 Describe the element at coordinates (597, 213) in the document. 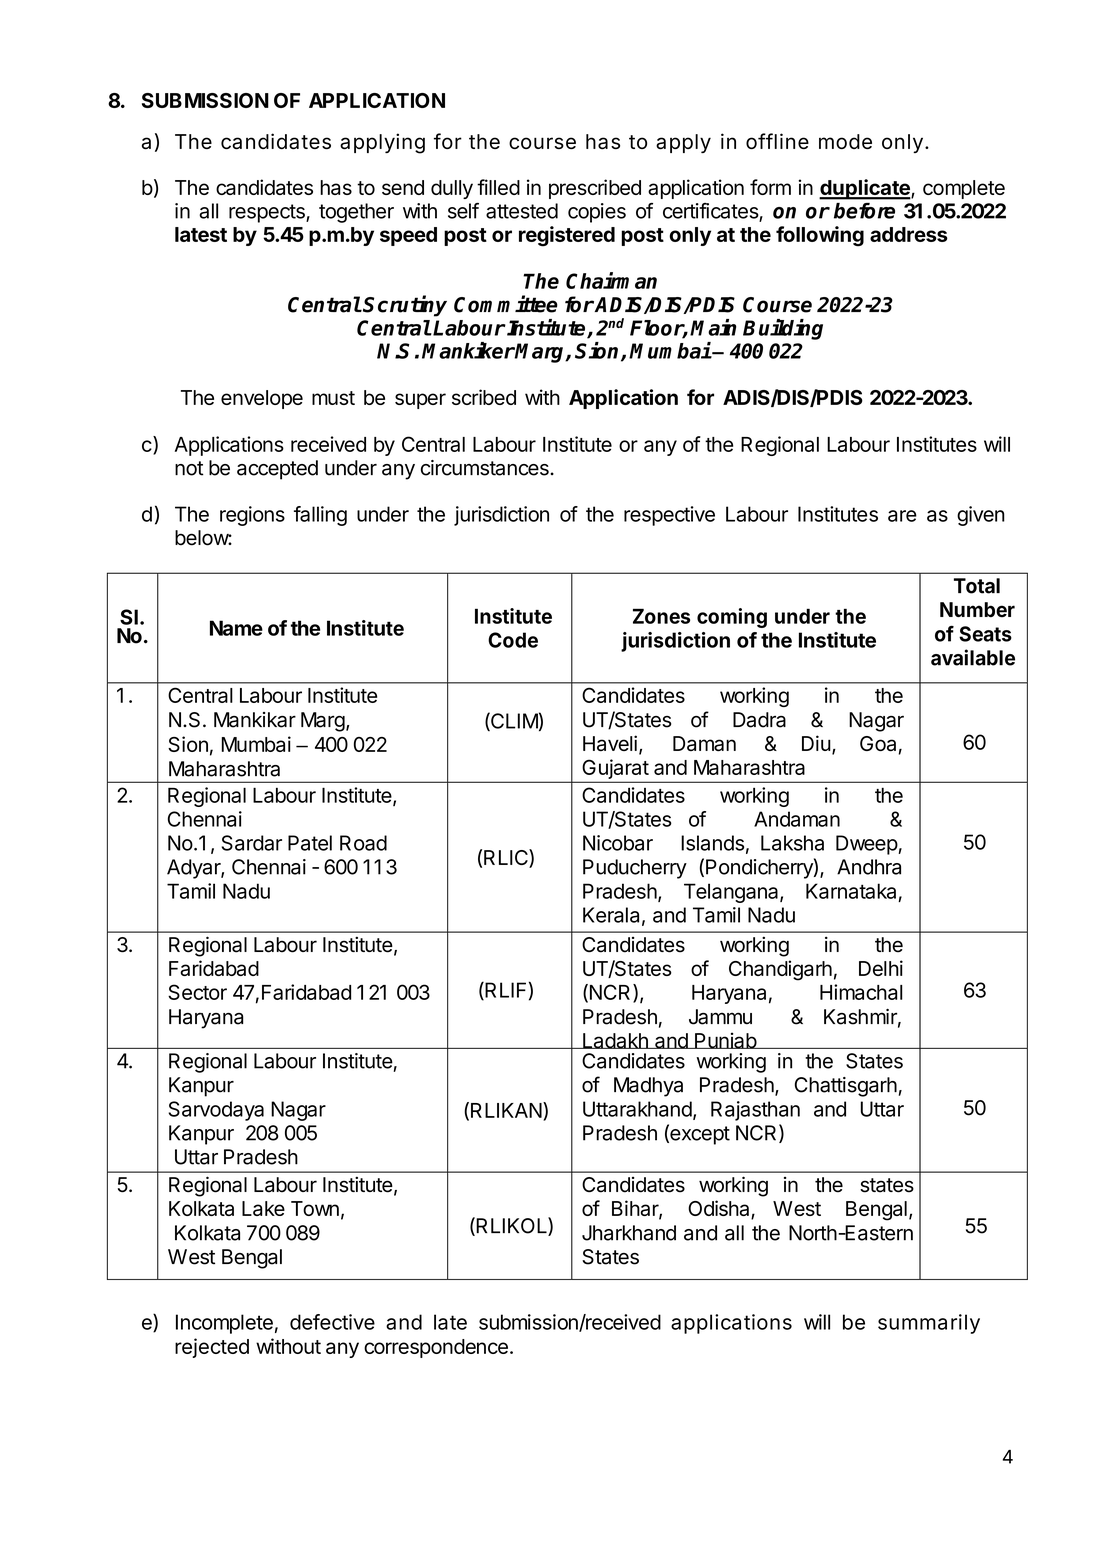

I see `copies` at that location.
